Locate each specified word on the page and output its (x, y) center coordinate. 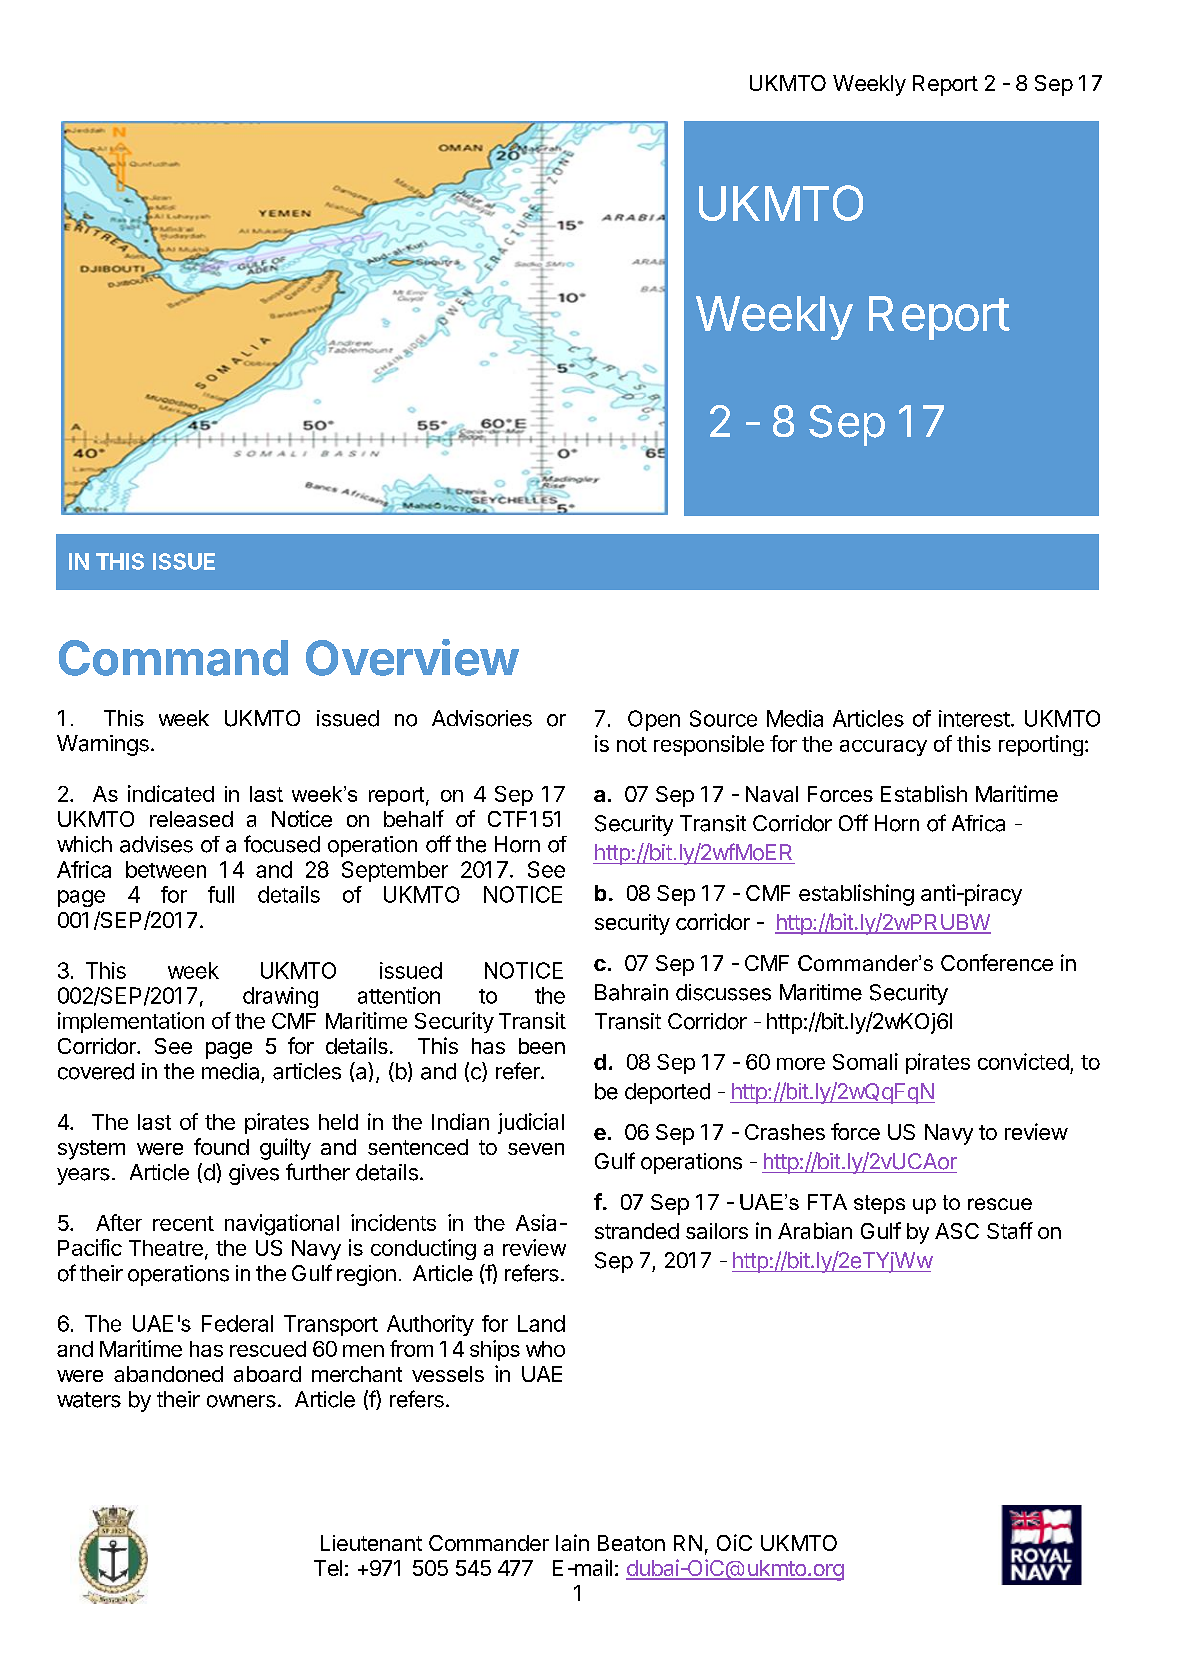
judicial (531, 1123)
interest (974, 718)
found (221, 1146)
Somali (865, 1061)
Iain (572, 1542)
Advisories (482, 718)
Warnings (103, 745)
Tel (328, 1568)
